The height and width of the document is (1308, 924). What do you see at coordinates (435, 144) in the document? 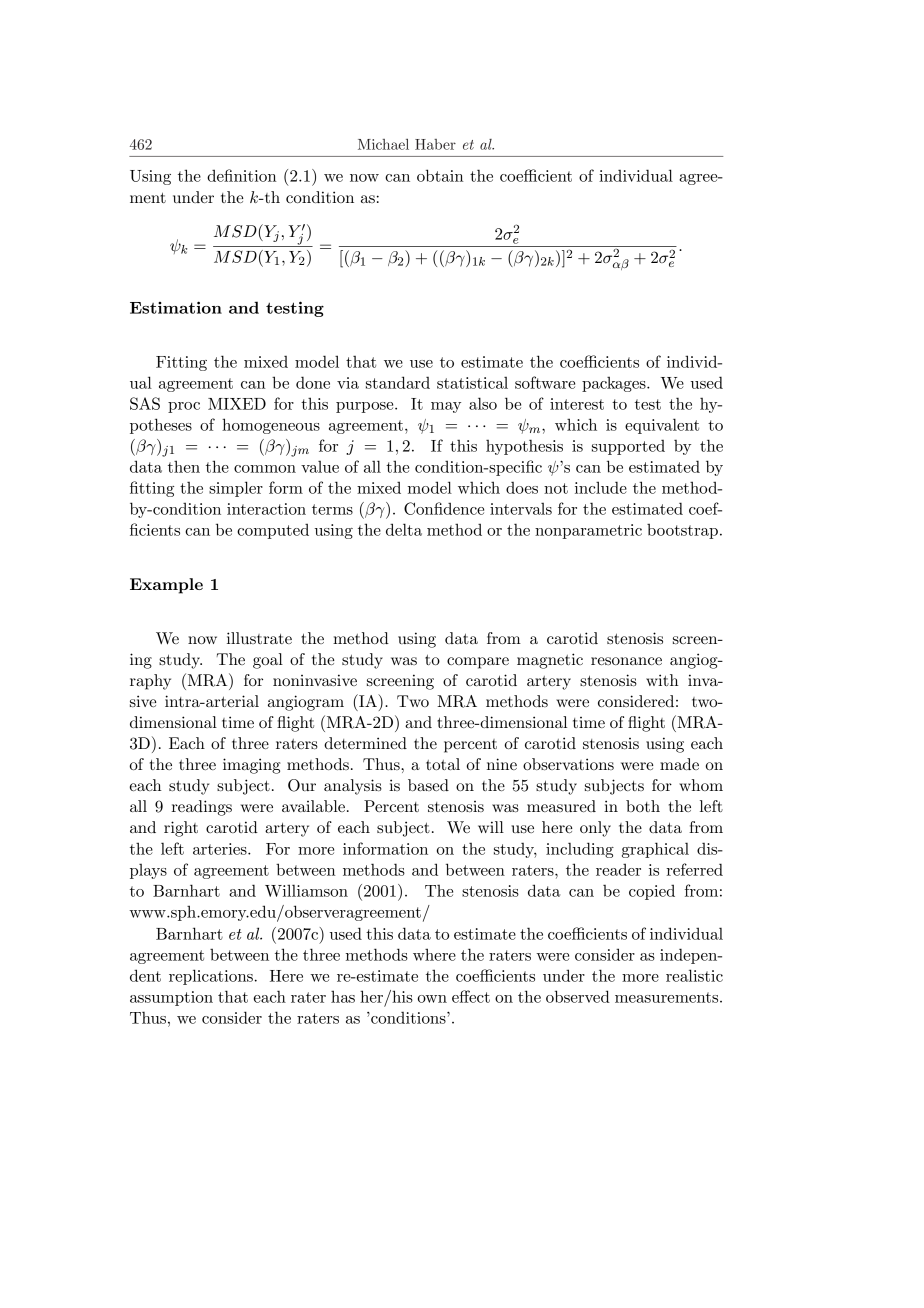
I see `Haber` at bounding box center [435, 144].
